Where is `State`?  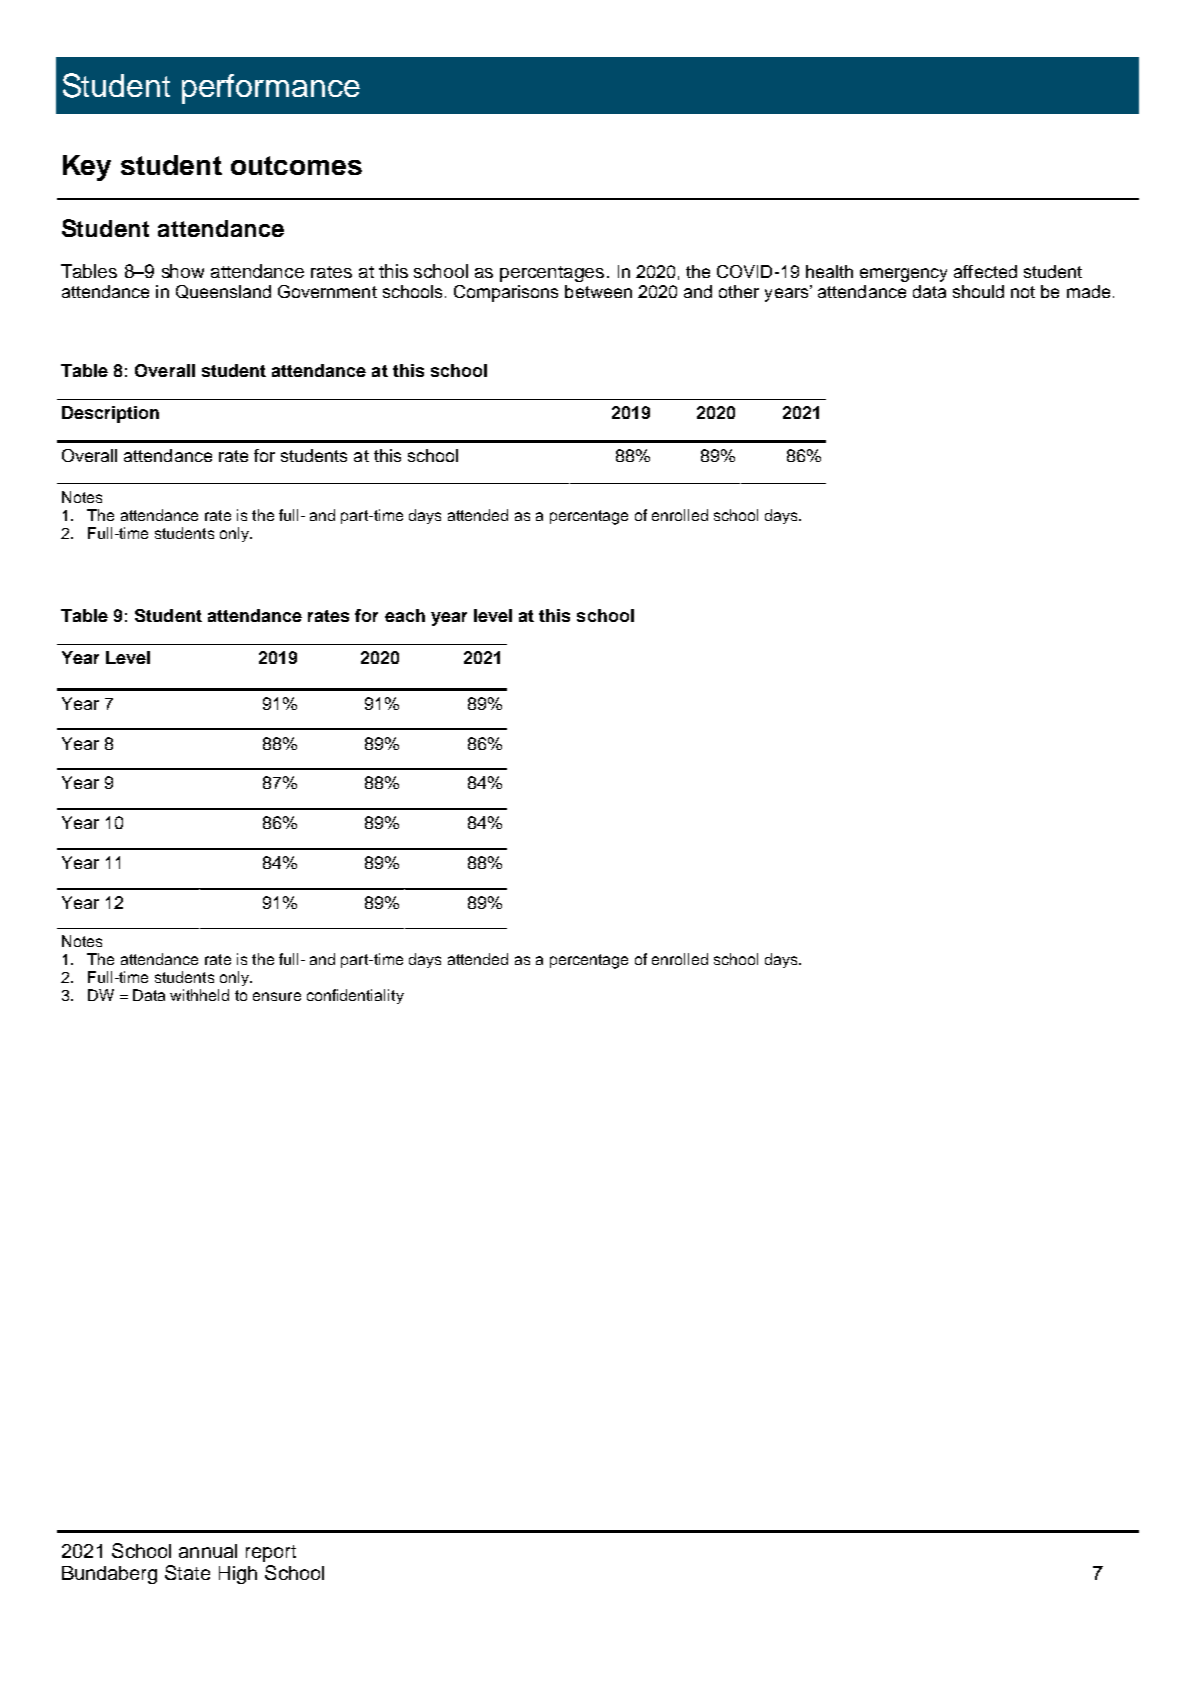
State is located at coordinates (187, 1572).
